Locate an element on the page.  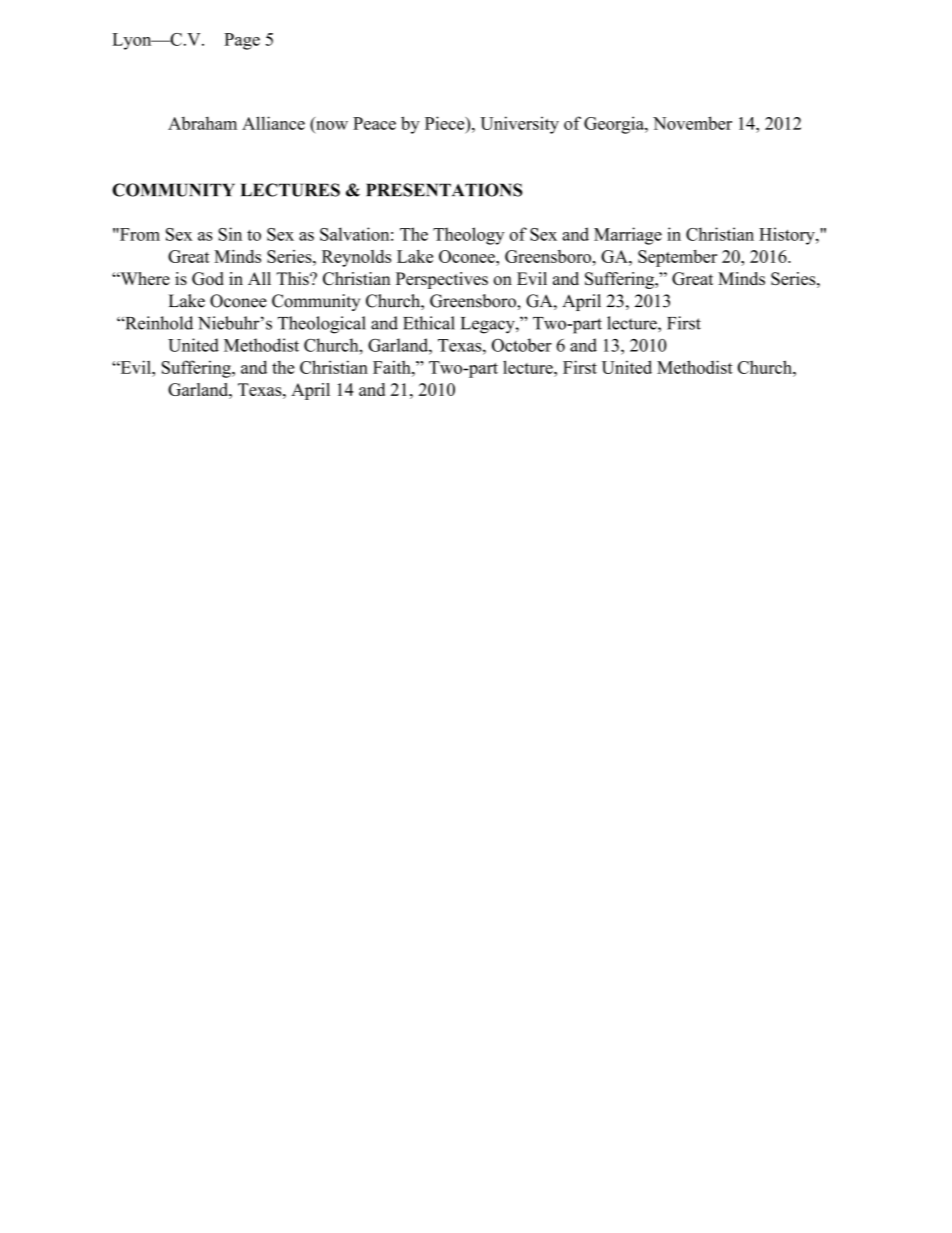
God is located at coordinates (208, 278).
